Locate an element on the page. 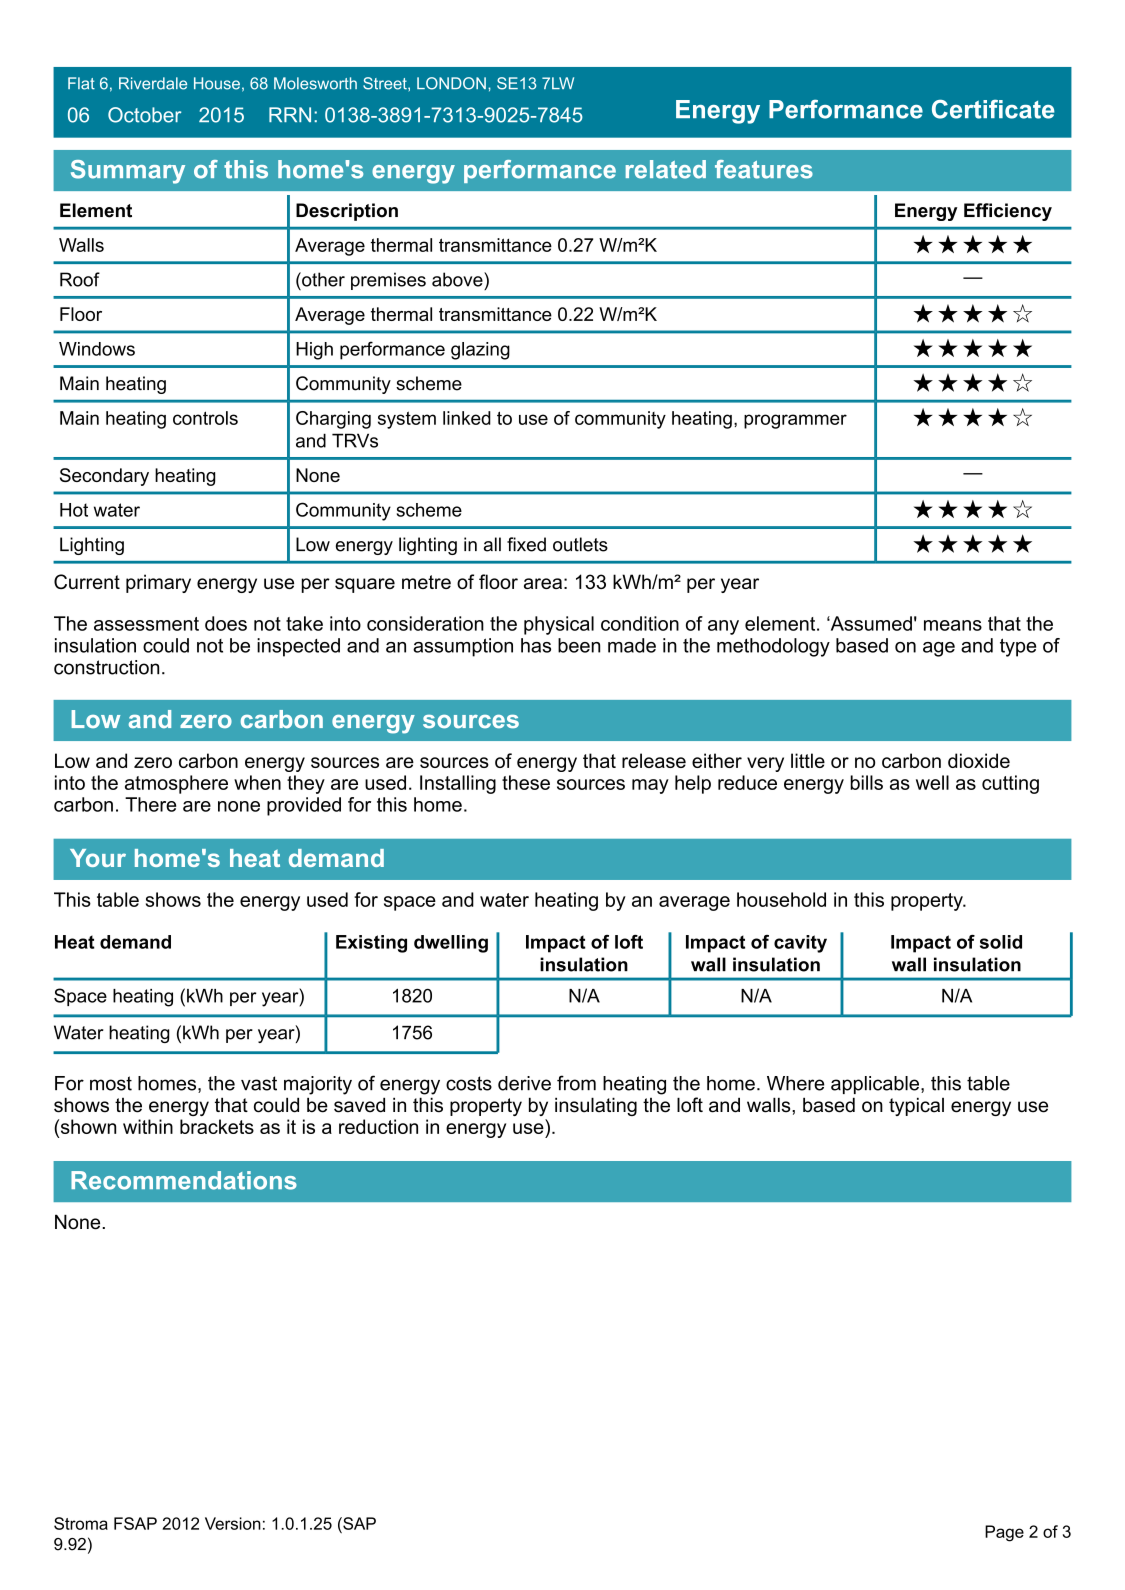 The height and width of the page is (1590, 1125). these is located at coordinates (526, 782).
